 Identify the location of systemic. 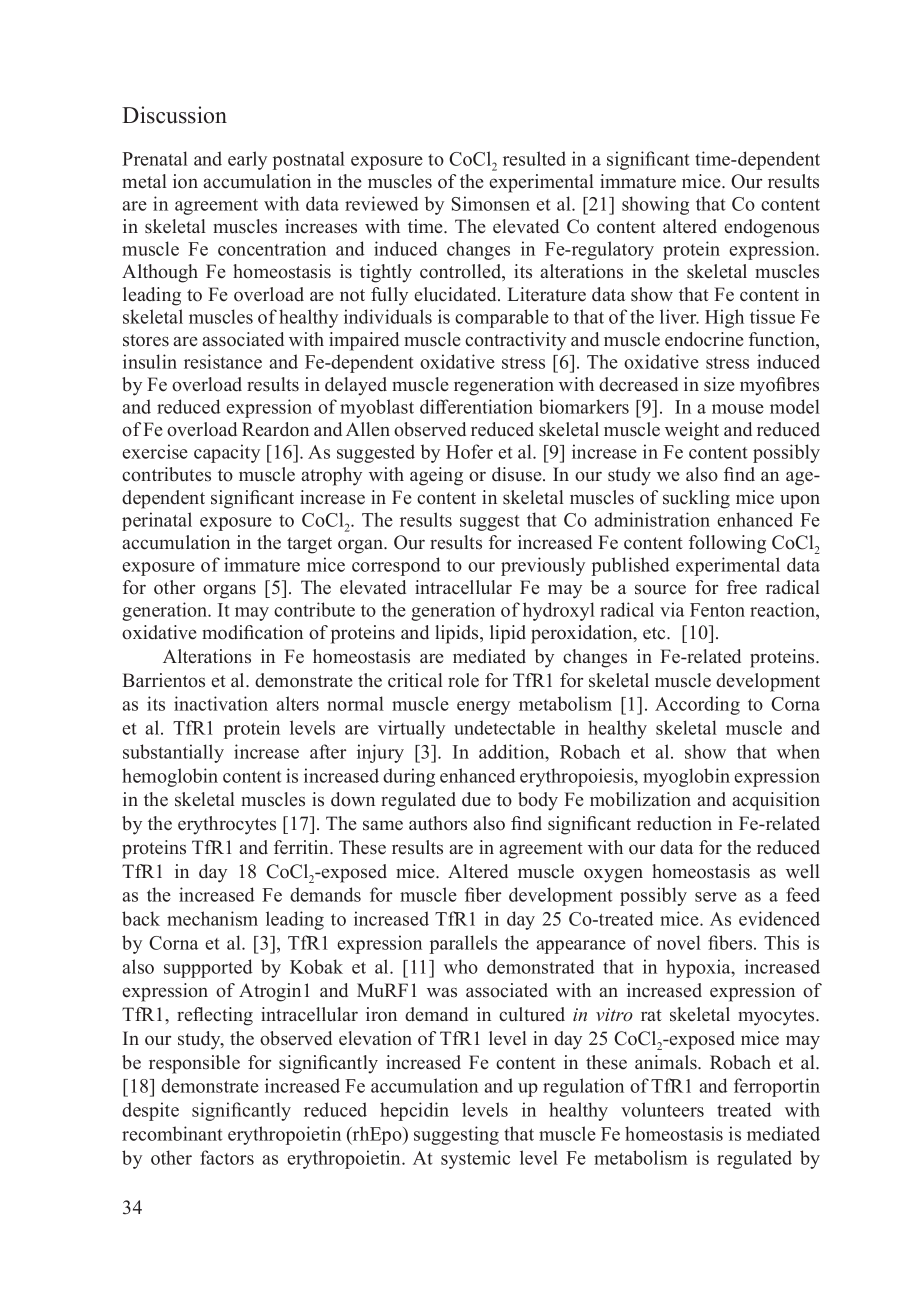
(475, 1159).
